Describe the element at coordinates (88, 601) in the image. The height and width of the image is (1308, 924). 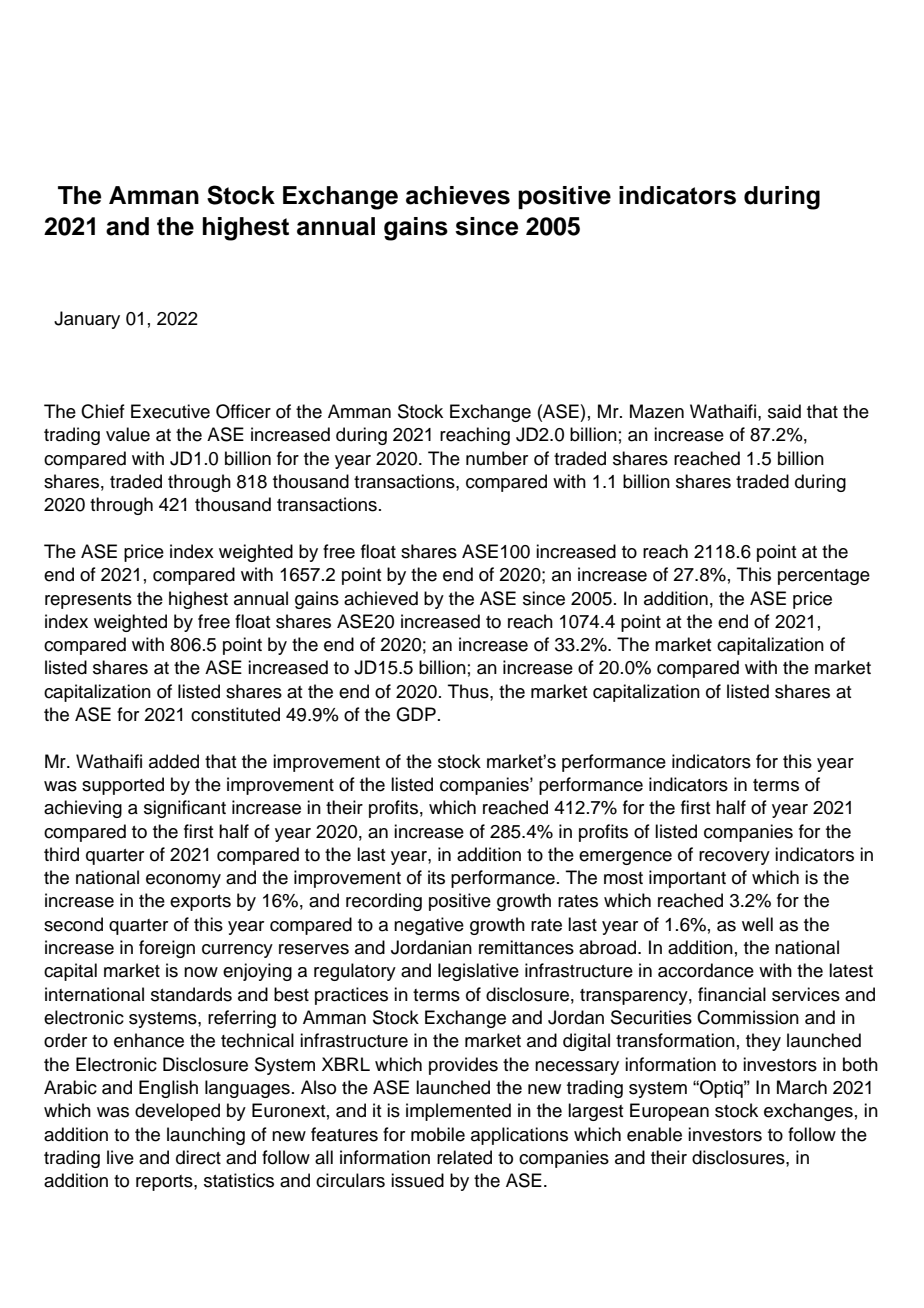
I see `represents` at that location.
